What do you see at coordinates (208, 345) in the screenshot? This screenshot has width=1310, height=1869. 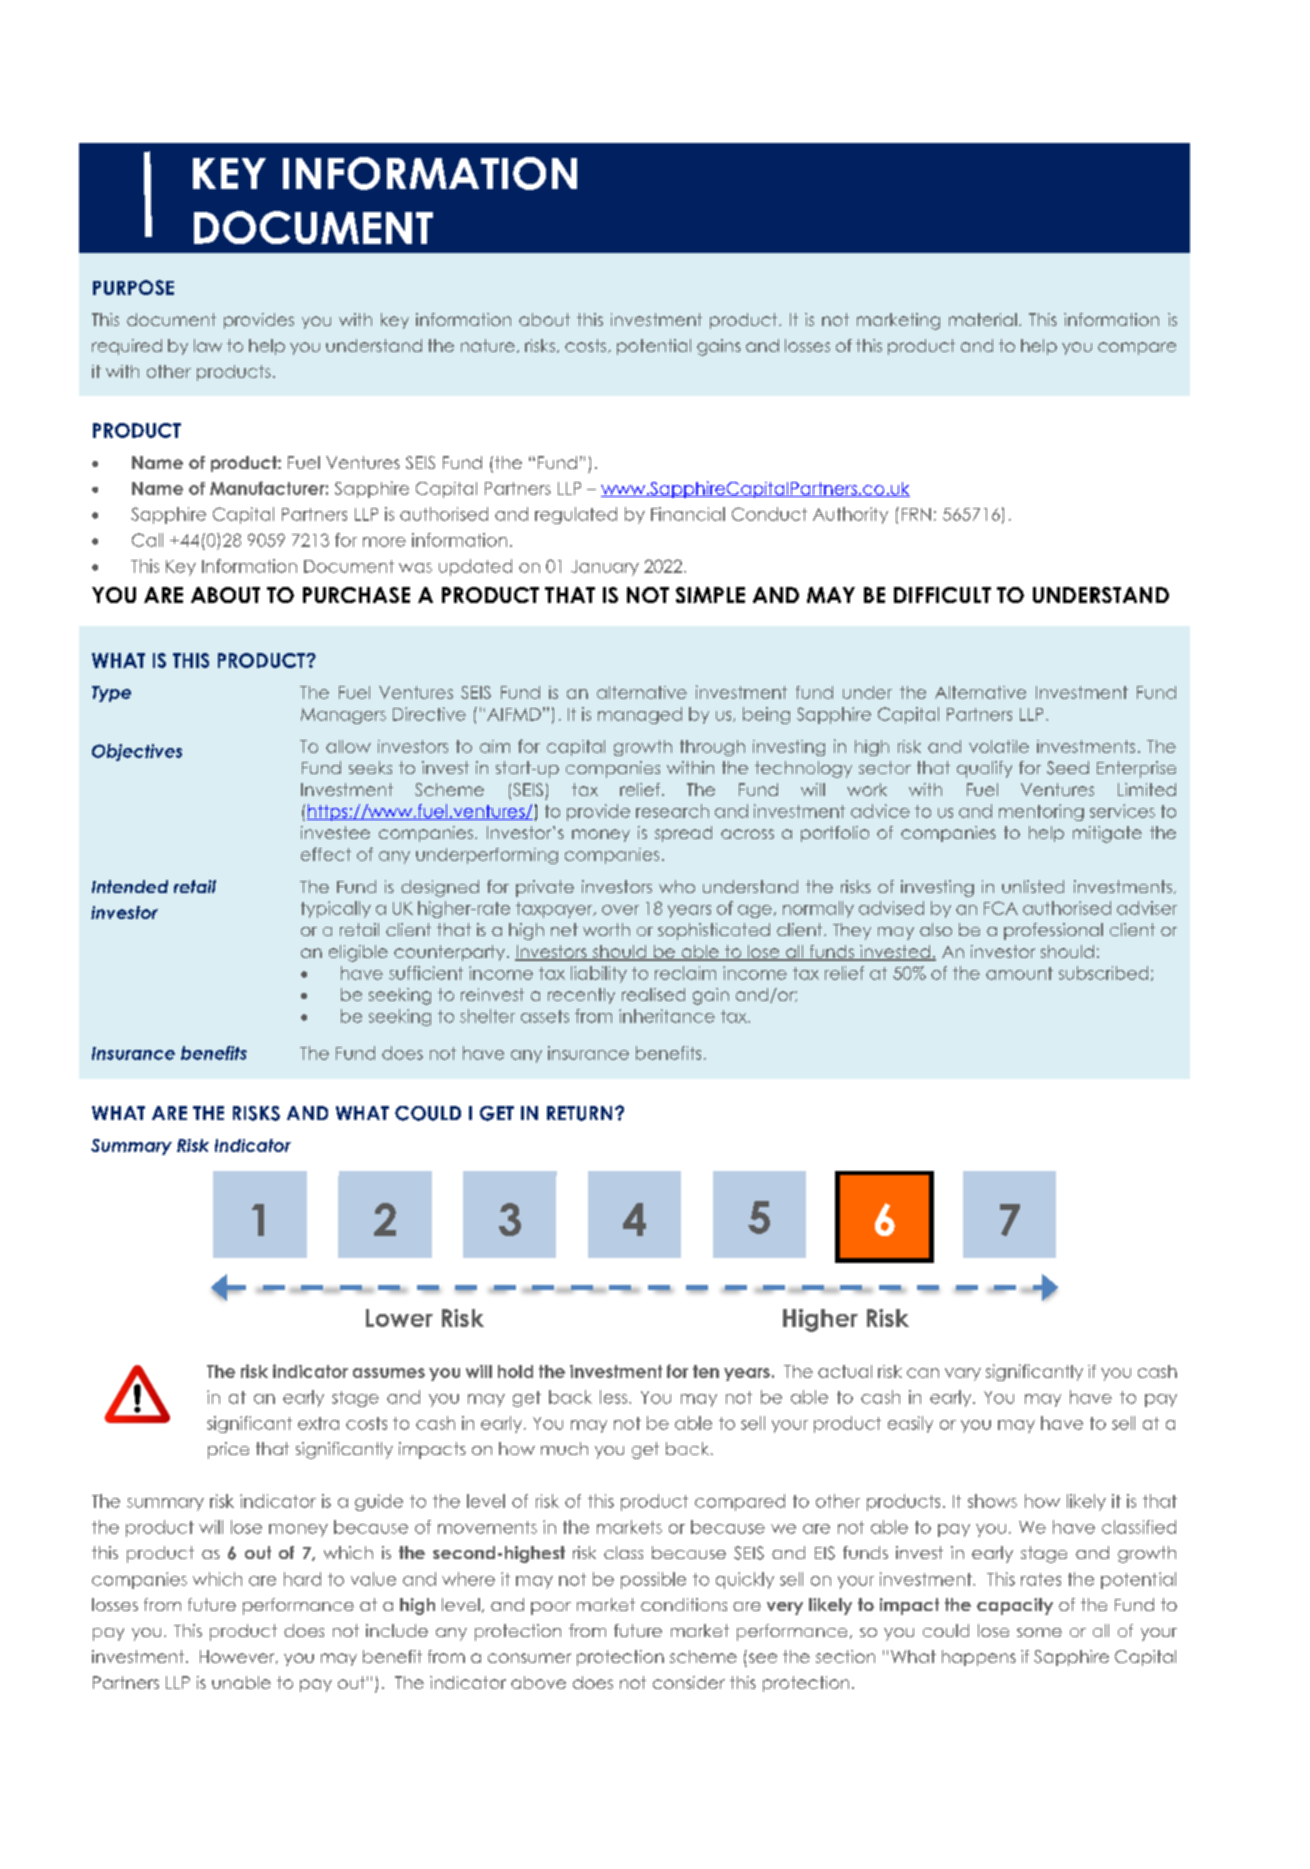 I see `law` at bounding box center [208, 345].
